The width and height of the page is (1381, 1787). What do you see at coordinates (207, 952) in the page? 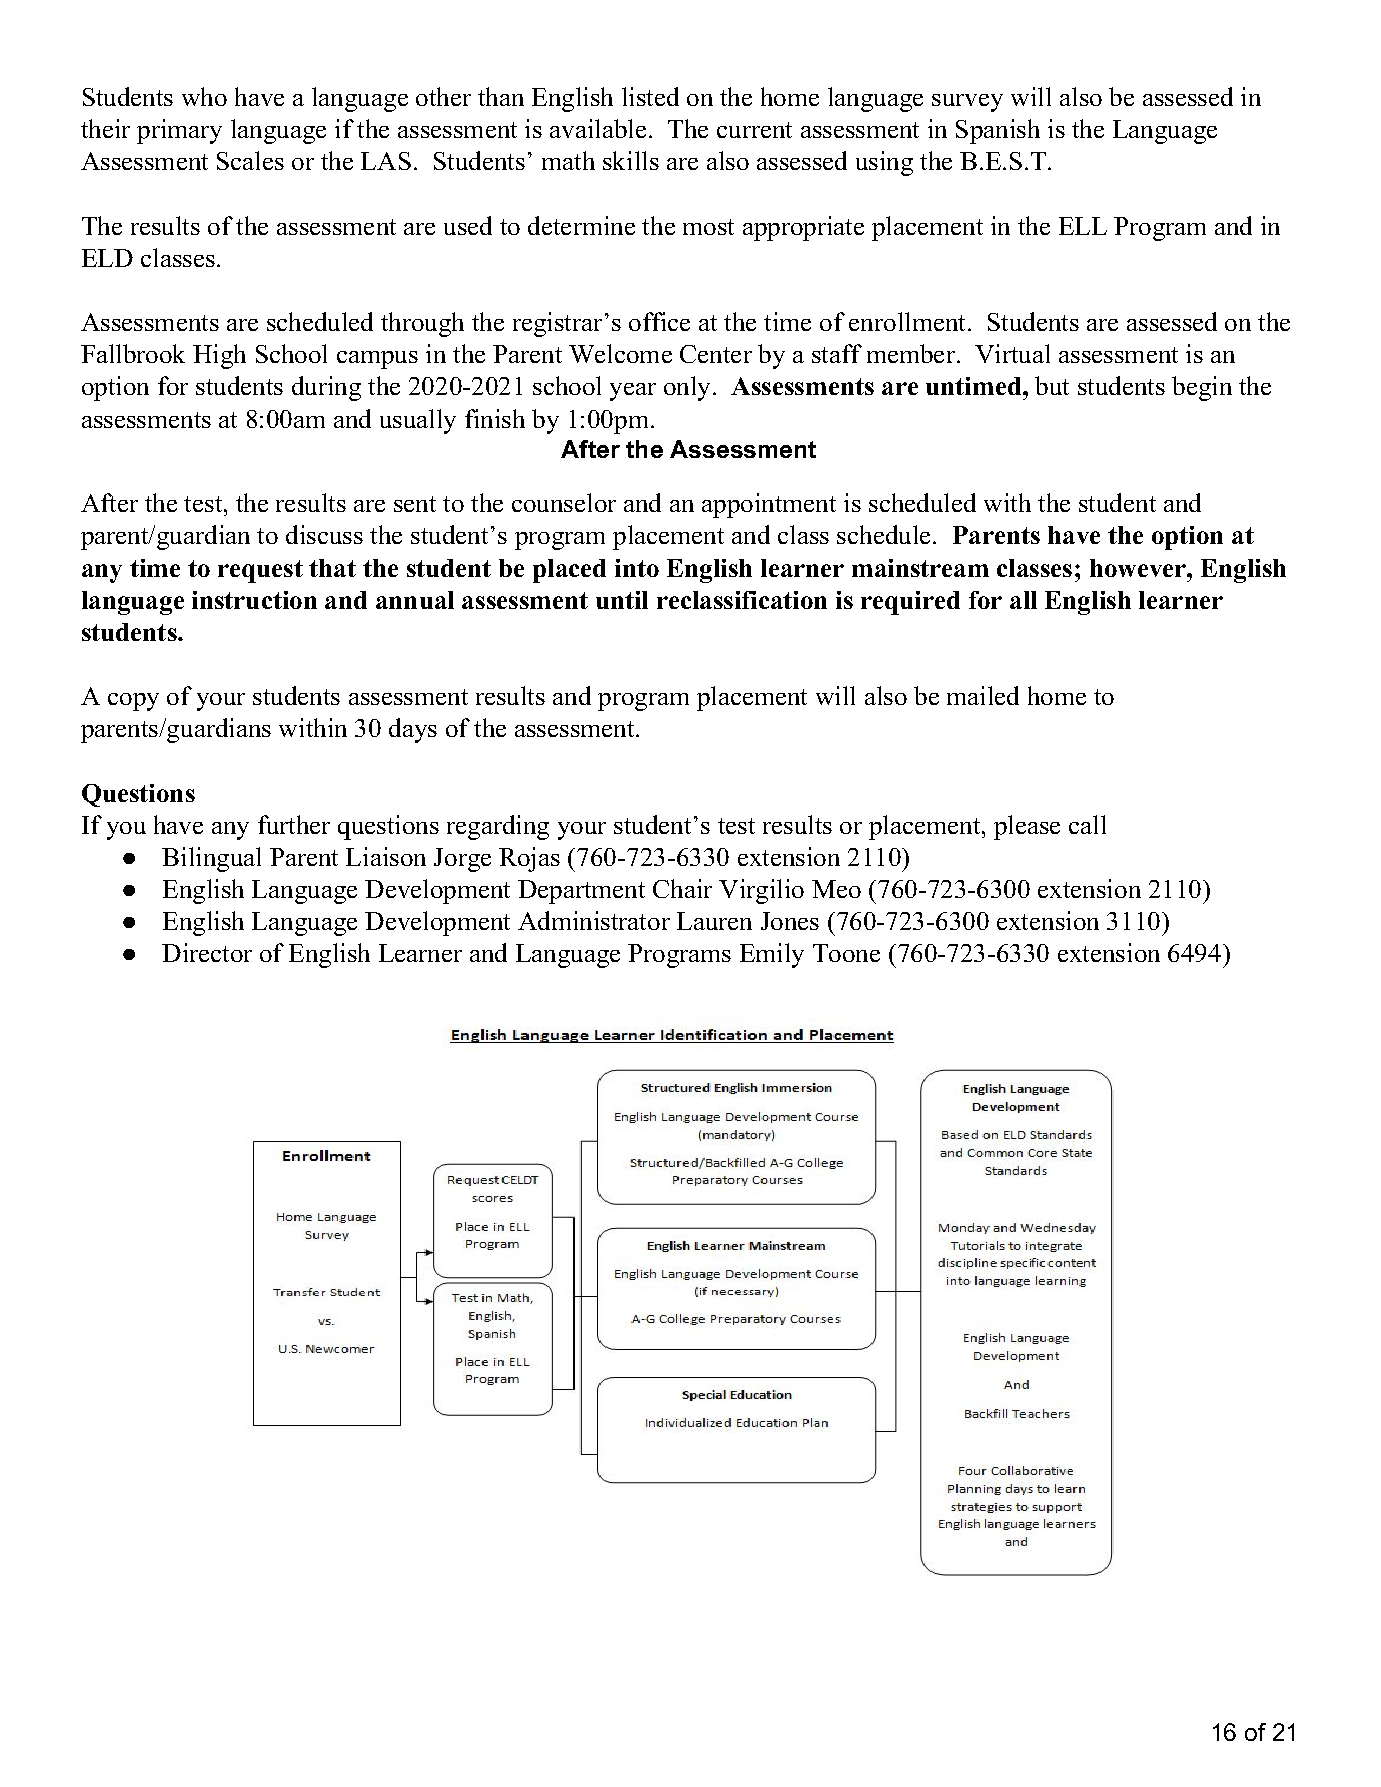
I see `Director` at bounding box center [207, 952].
